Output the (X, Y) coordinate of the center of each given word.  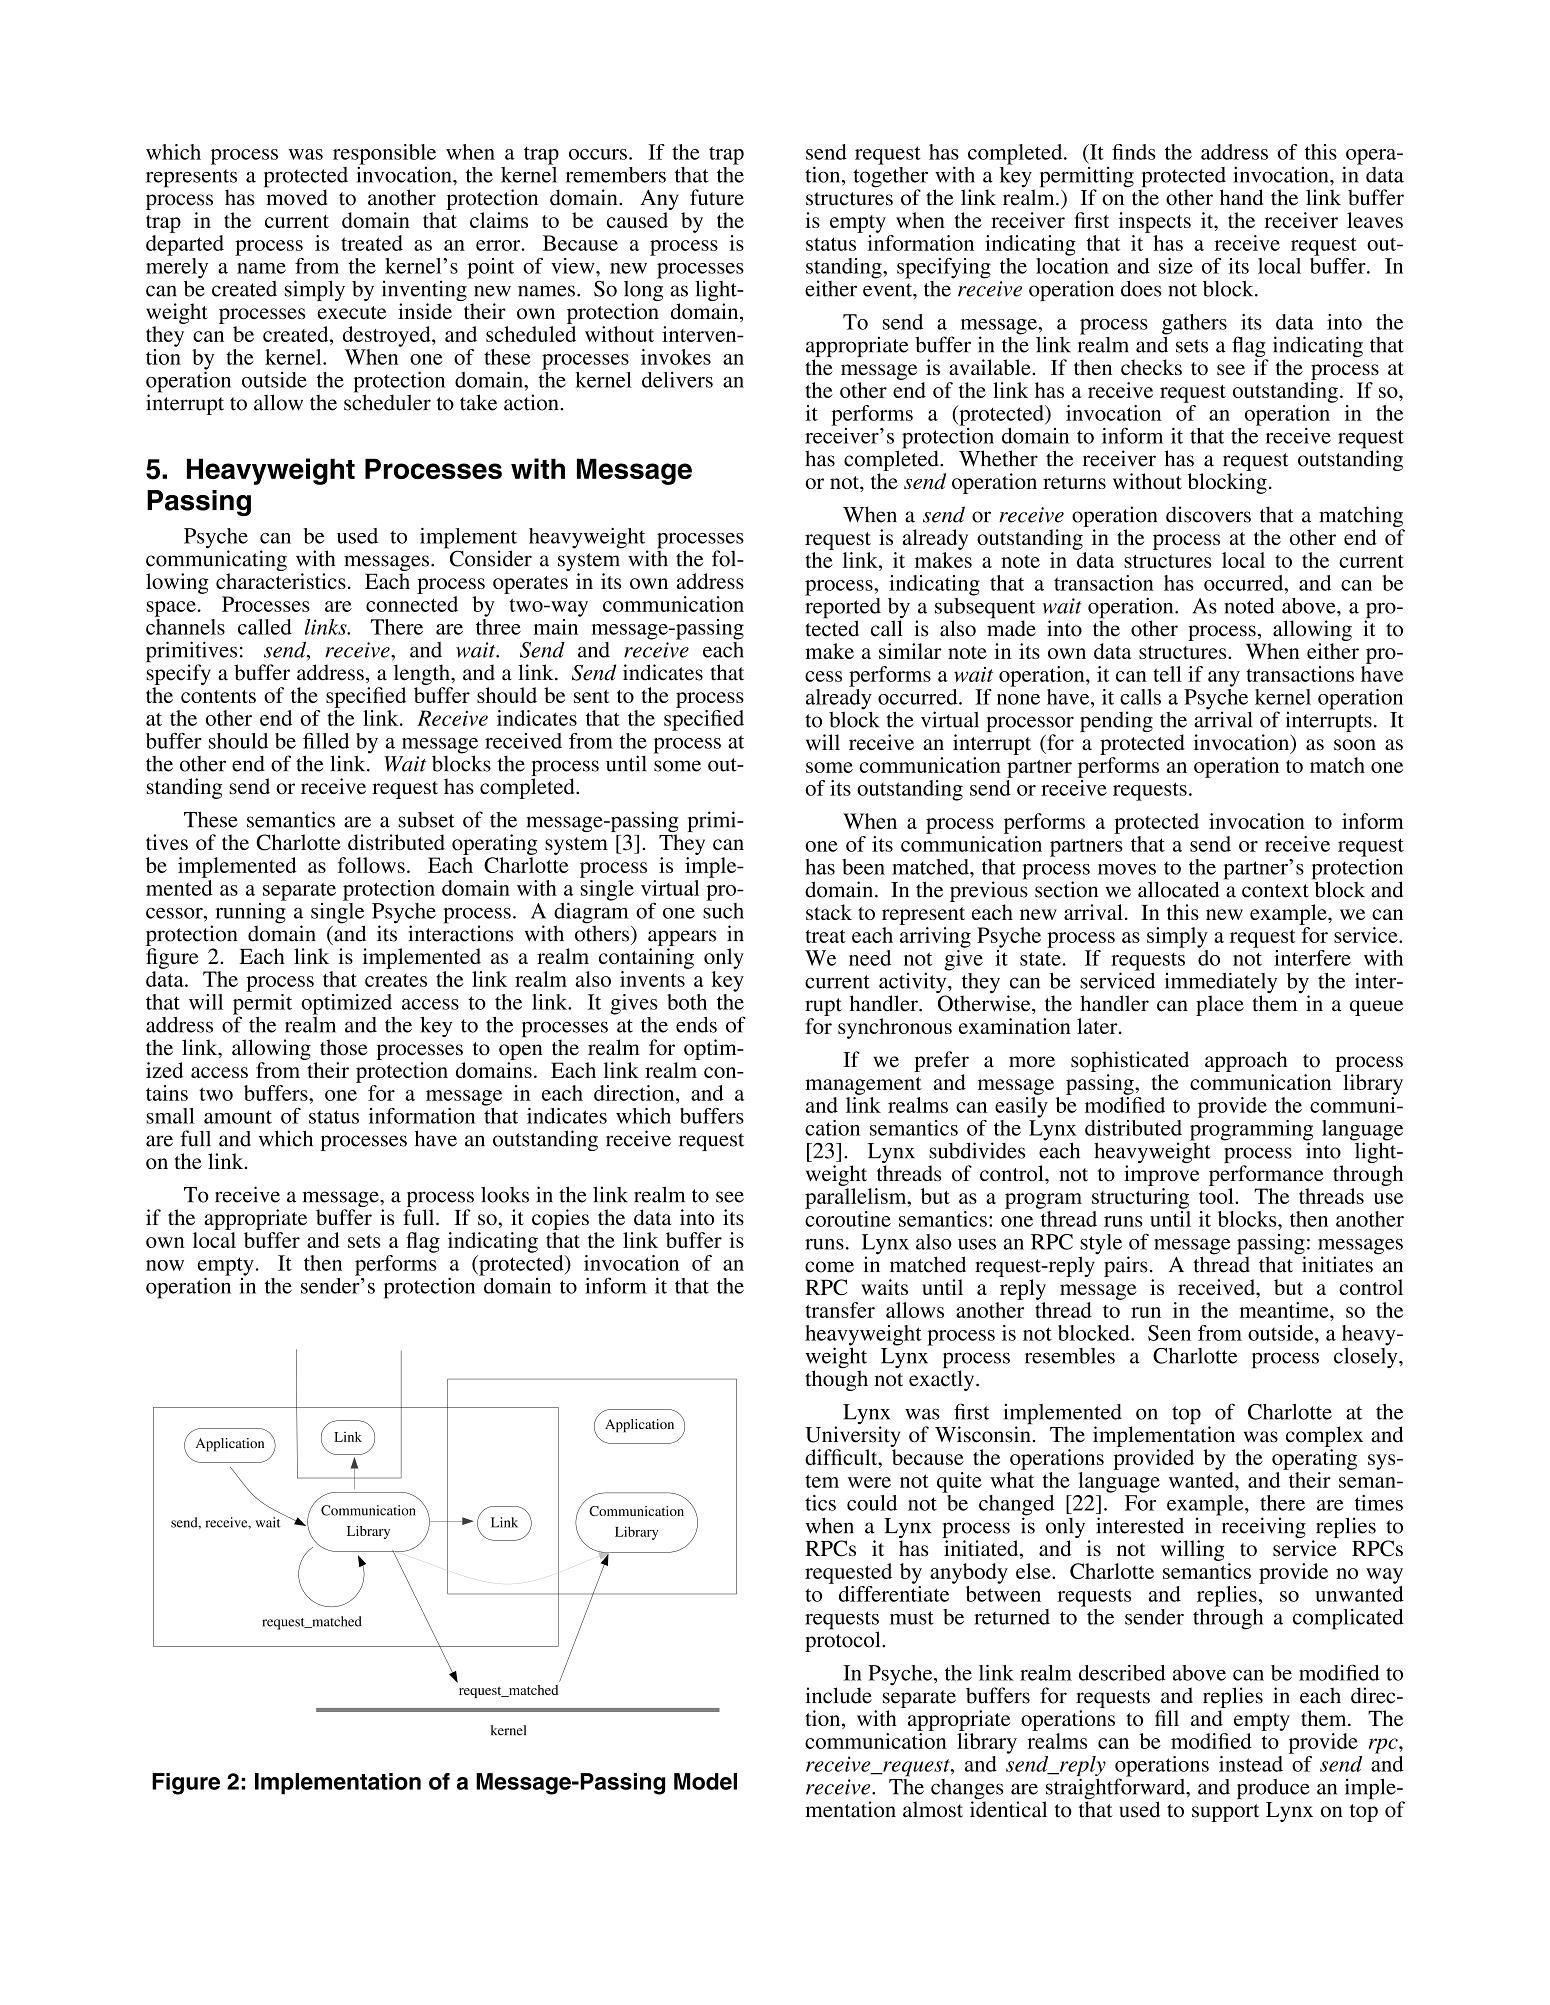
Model (705, 1781)
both (687, 1002)
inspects (1155, 222)
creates (396, 980)
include (839, 1695)
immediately (1221, 984)
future (717, 197)
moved (296, 196)
